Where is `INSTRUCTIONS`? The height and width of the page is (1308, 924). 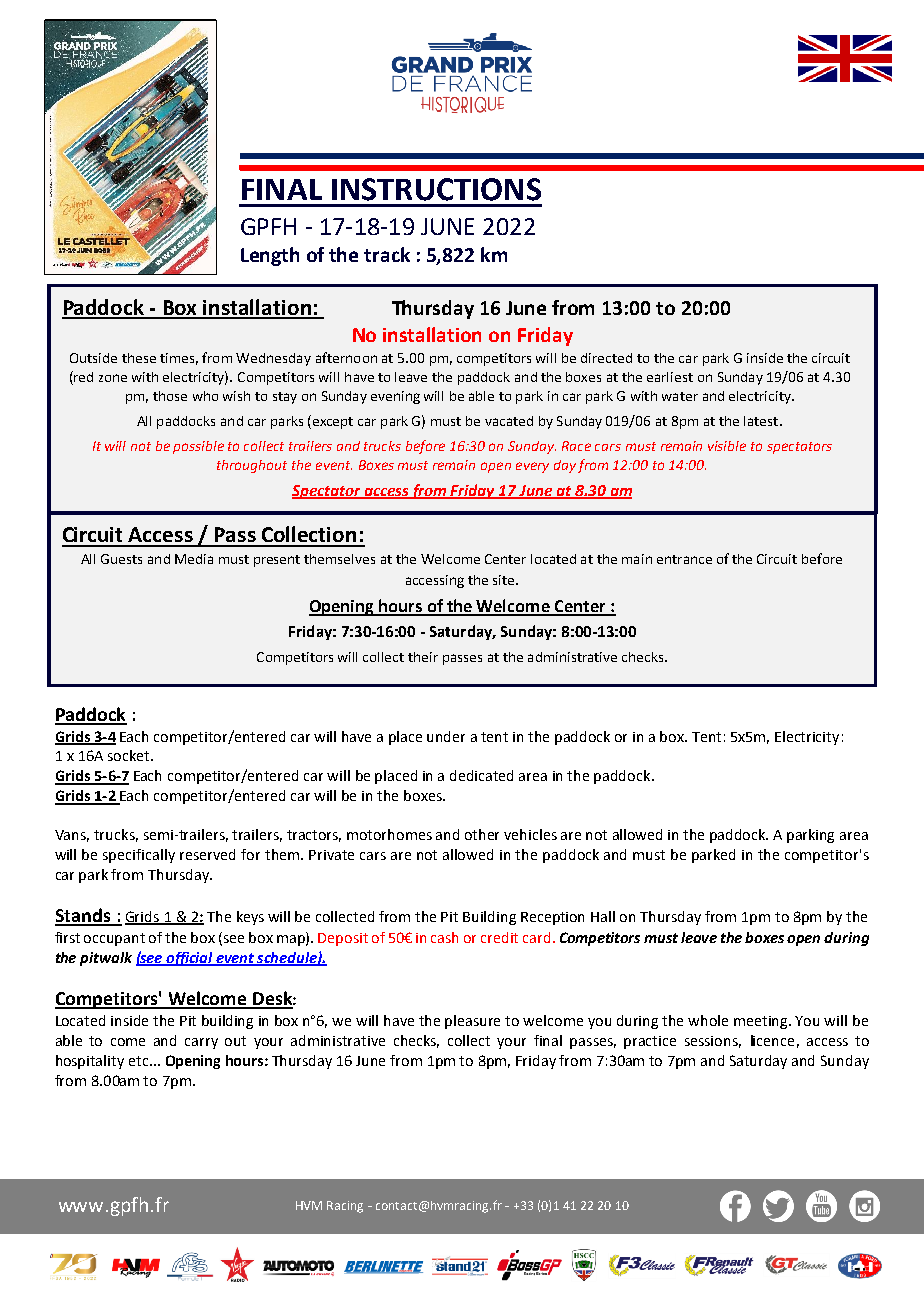 INSTRUCTIONS is located at coordinates (436, 189).
